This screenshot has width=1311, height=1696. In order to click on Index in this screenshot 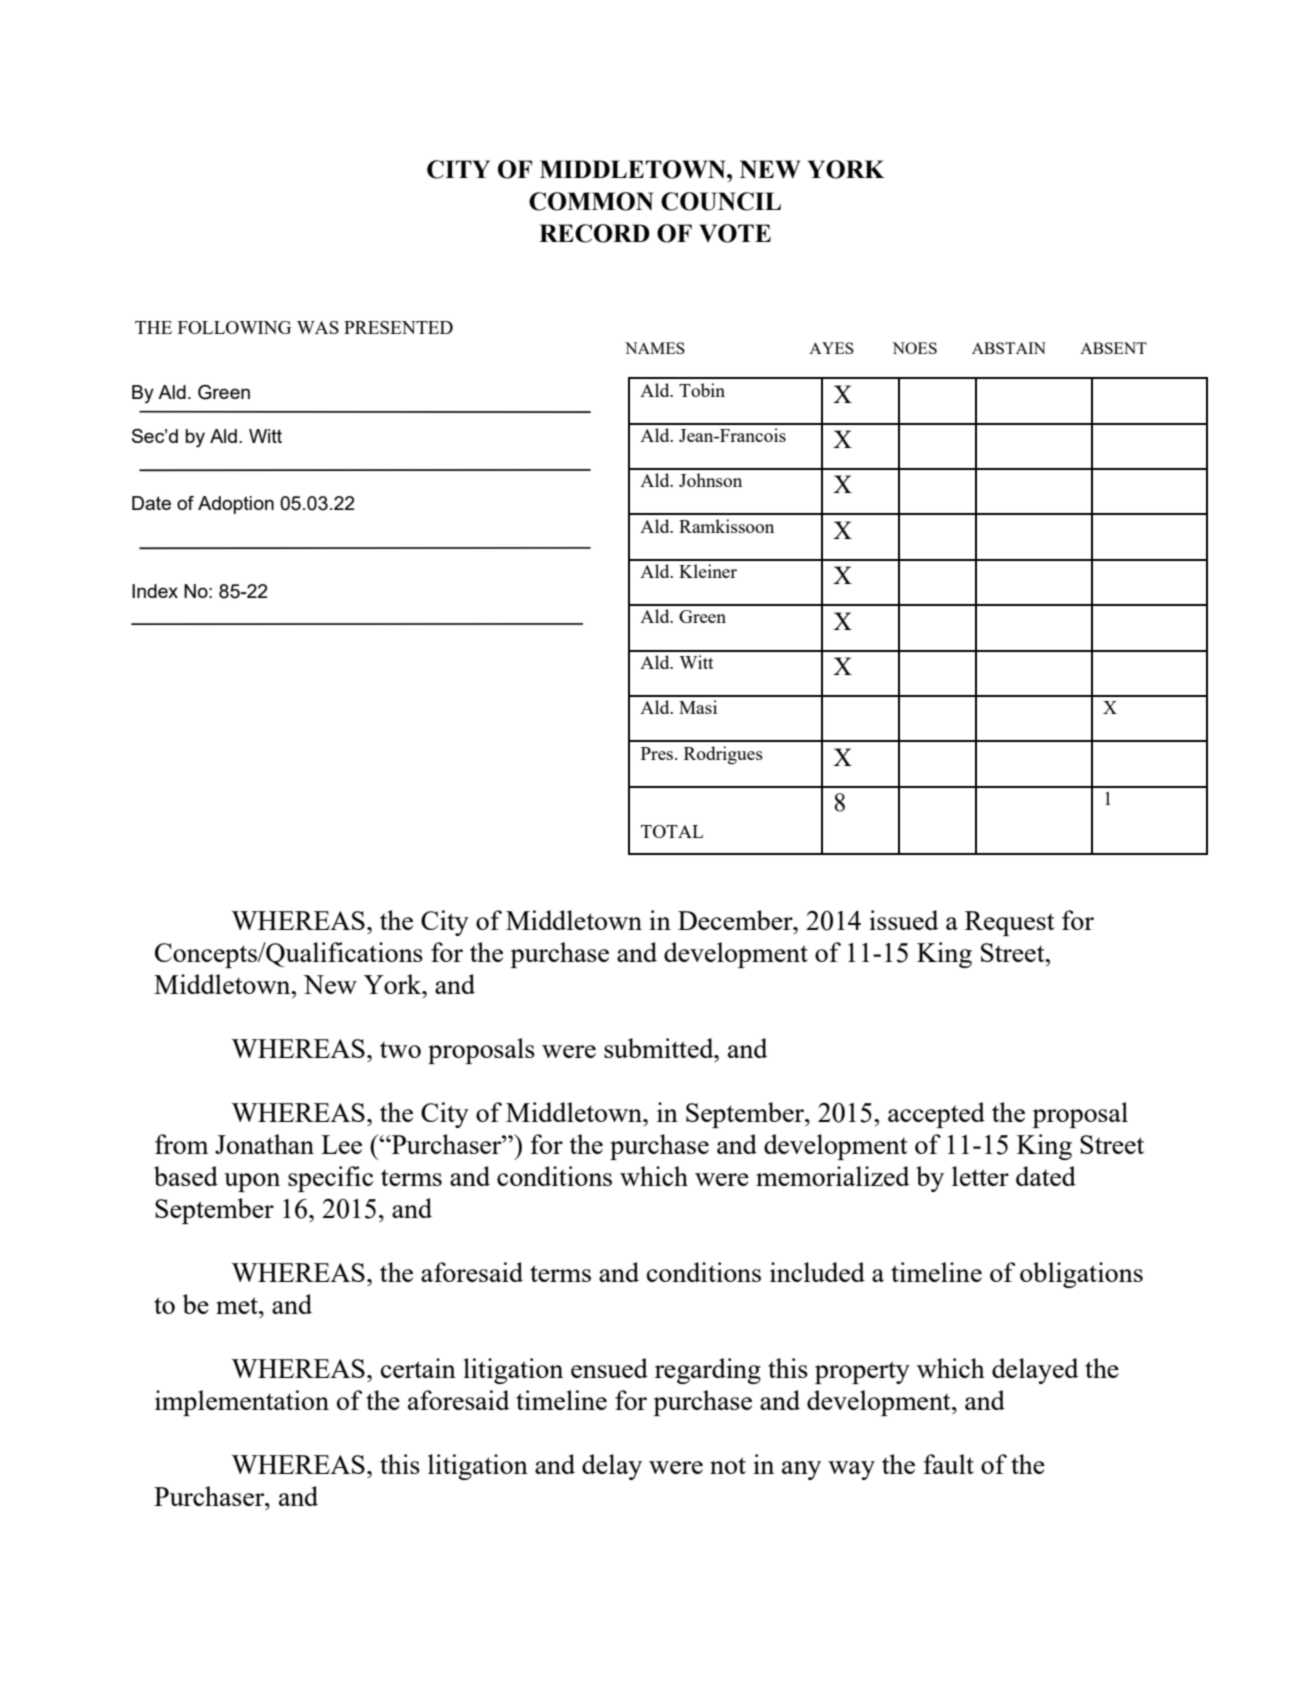, I will do `click(155, 591)`.
